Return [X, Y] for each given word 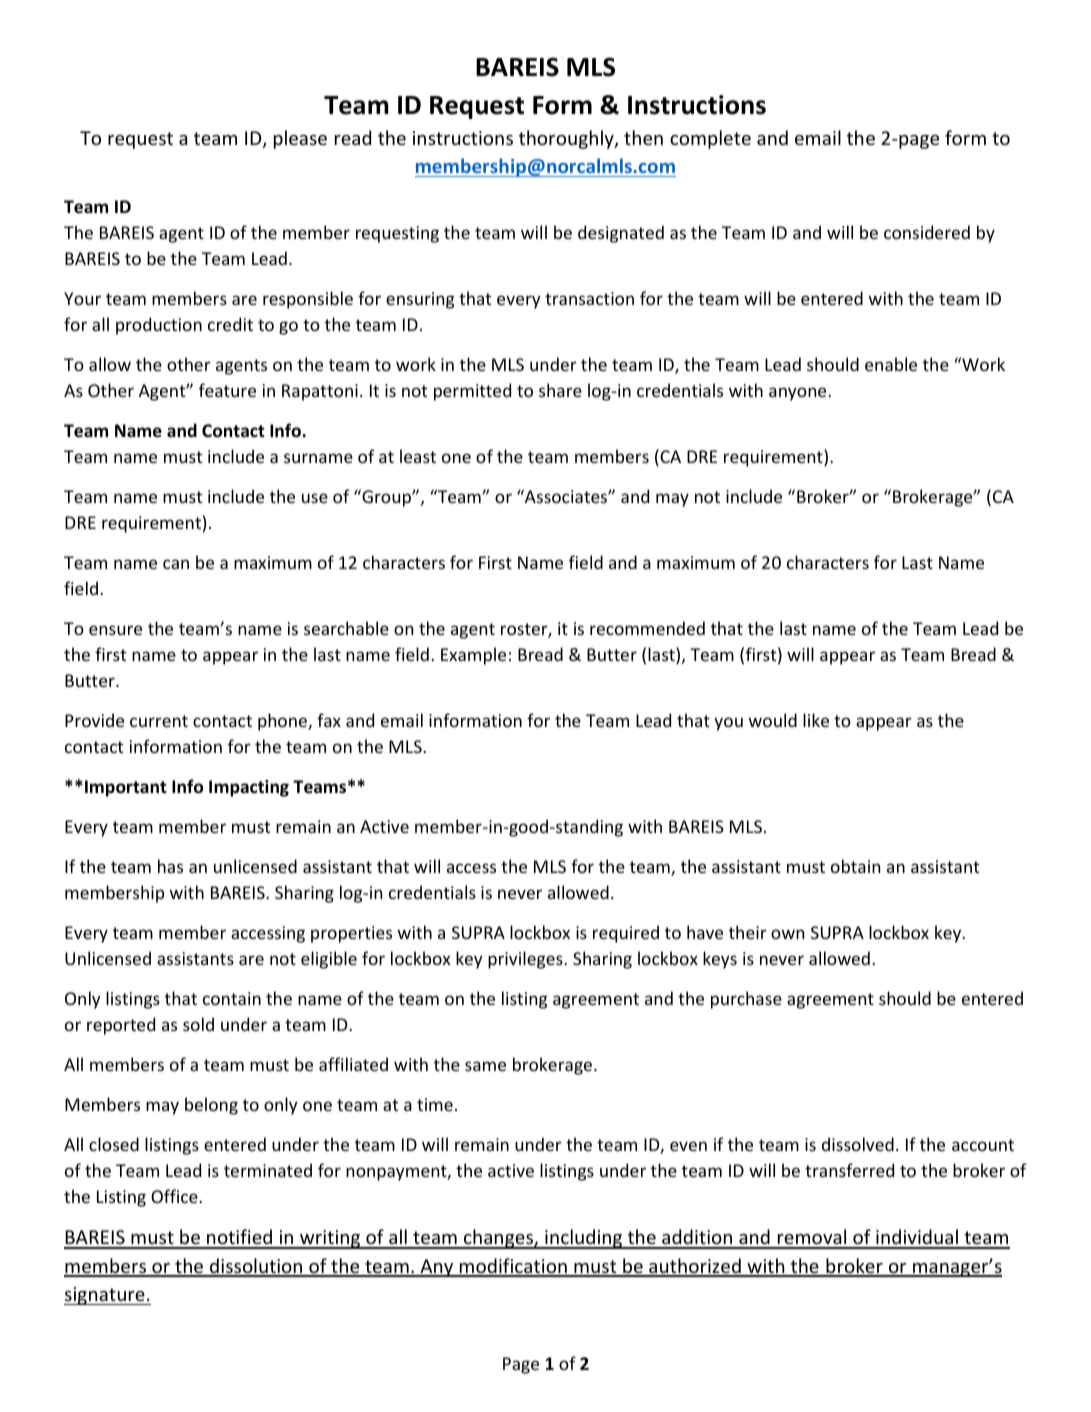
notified [239, 1238]
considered [927, 232]
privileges [526, 960]
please [300, 139]
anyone [799, 394]
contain [232, 998]
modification [513, 1267]
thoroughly [567, 139]
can [176, 564]
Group [386, 498]
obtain [855, 866]
